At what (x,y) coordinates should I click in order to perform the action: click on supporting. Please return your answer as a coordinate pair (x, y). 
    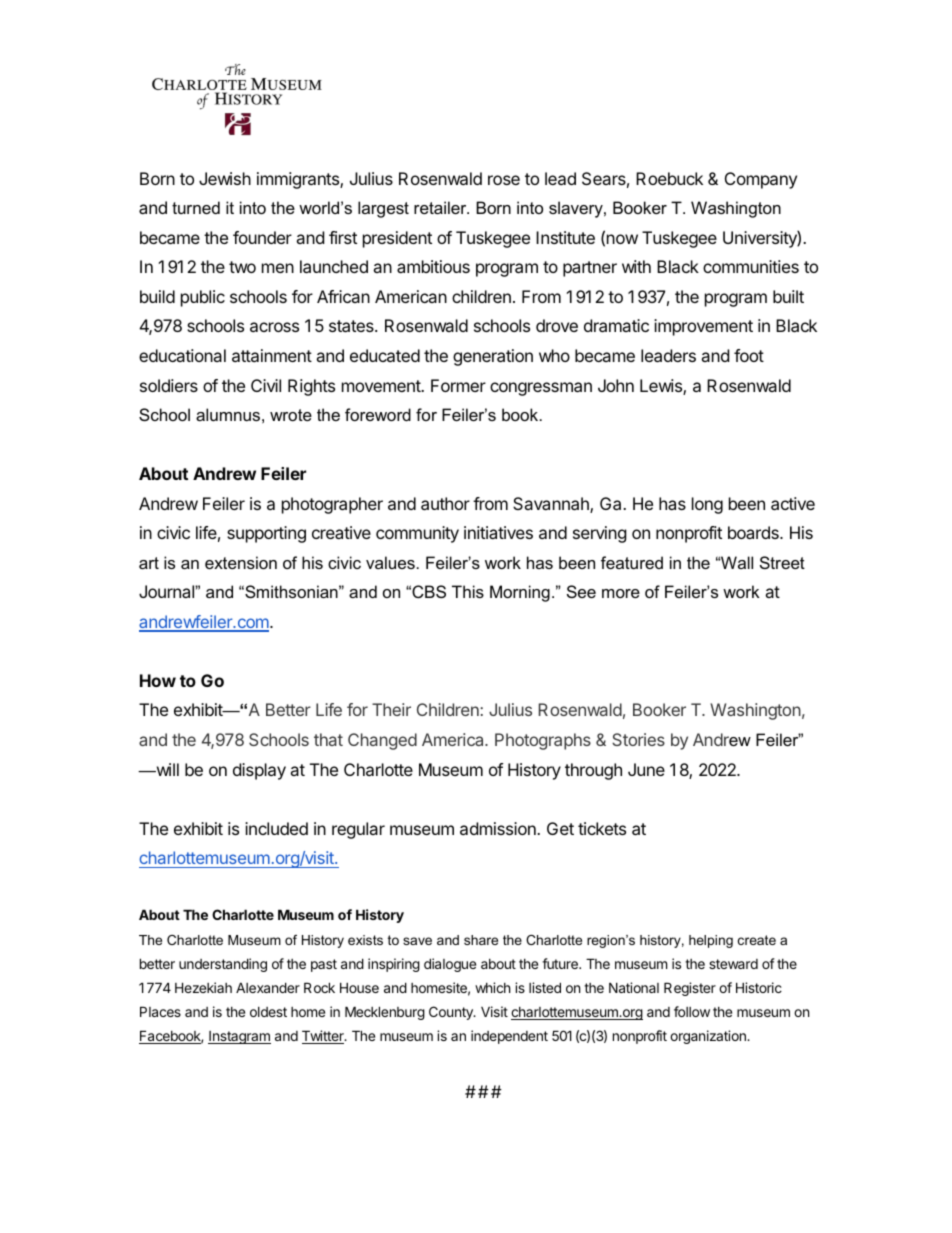
    Looking at the image, I should click on (266, 534).
